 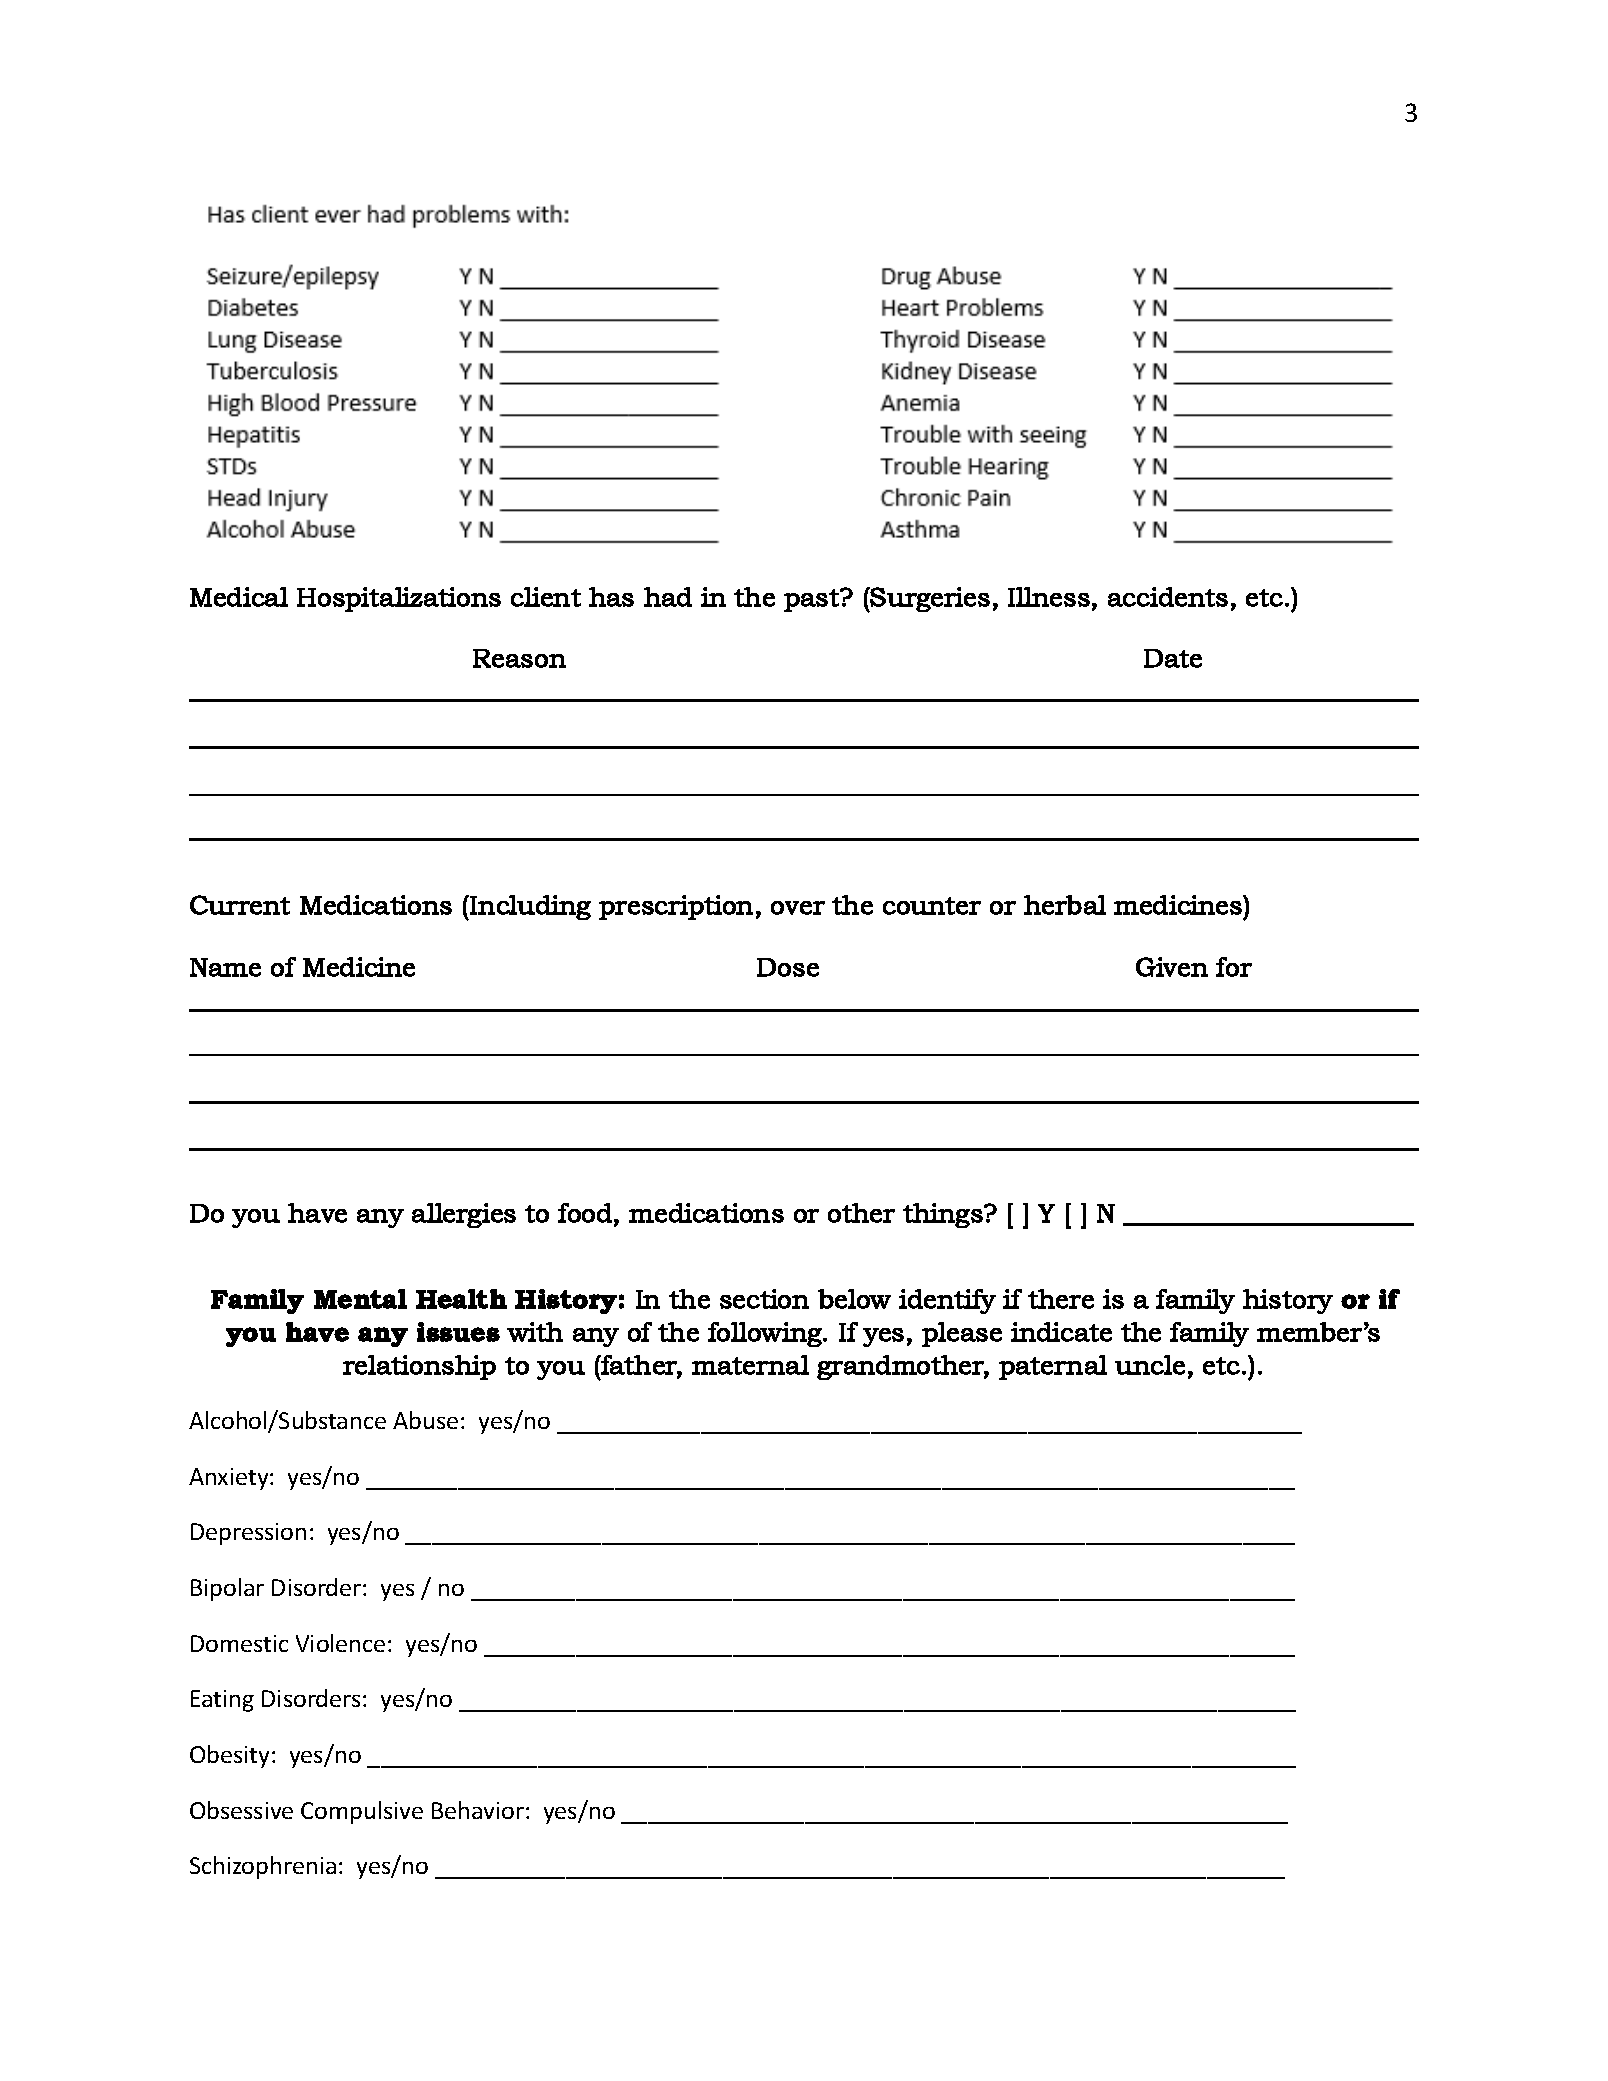 What do you see at coordinates (399, 599) in the page?
I see `Hospitalizations` at bounding box center [399, 599].
